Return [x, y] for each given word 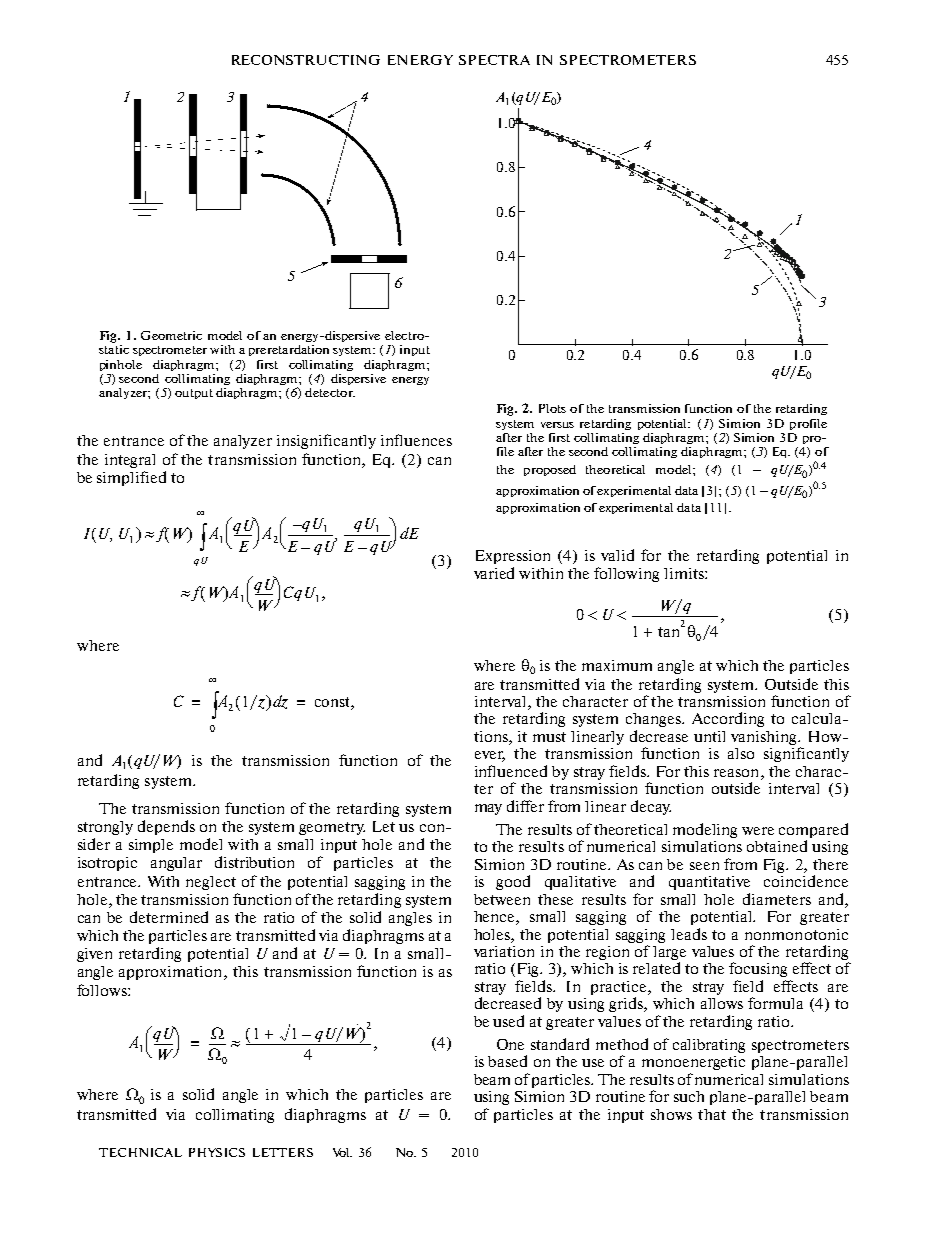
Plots [552, 408]
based [507, 1061]
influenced [511, 771]
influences [416, 440]
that [712, 1114]
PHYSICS [217, 1152]
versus [557, 425]
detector [330, 392]
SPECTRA [494, 60]
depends [166, 827]
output [194, 394]
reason [738, 773]
